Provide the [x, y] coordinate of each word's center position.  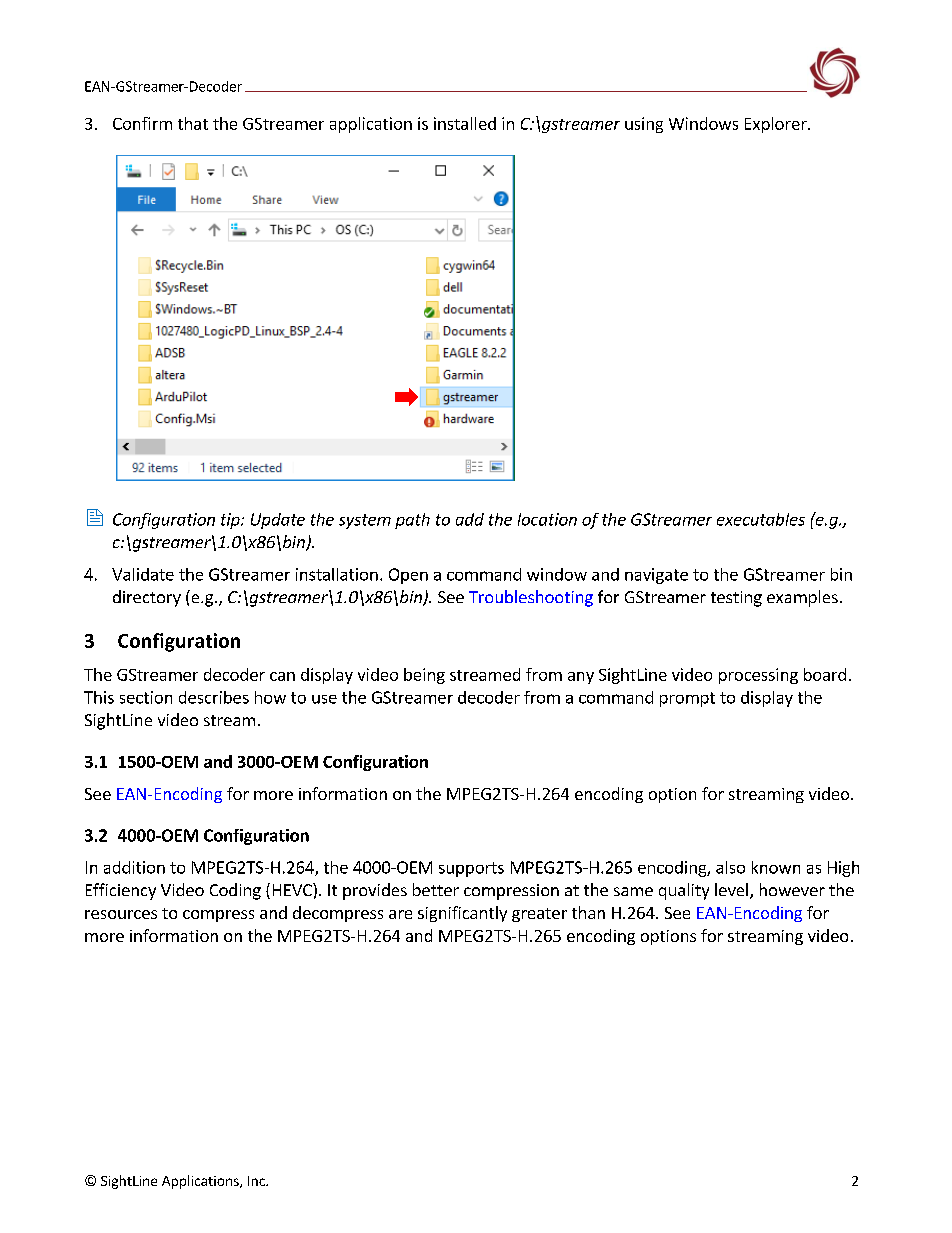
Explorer [777, 125]
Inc [257, 1181]
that [193, 123]
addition [134, 867]
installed [465, 123]
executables [761, 519]
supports [471, 869]
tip [231, 521]
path [412, 521]
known [776, 867]
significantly [462, 914]
